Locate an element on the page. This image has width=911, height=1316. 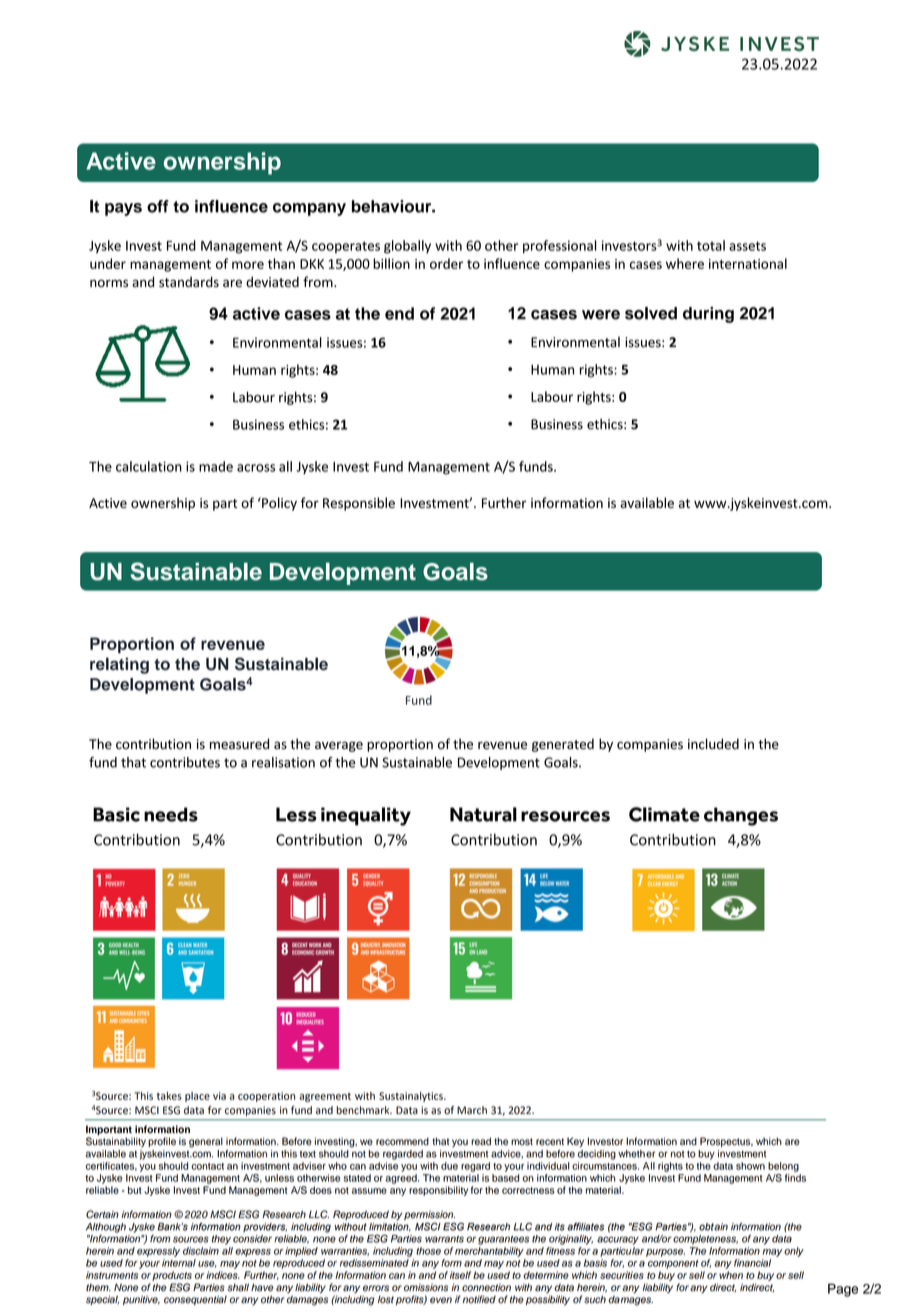
takes is located at coordinates (169, 1096).
